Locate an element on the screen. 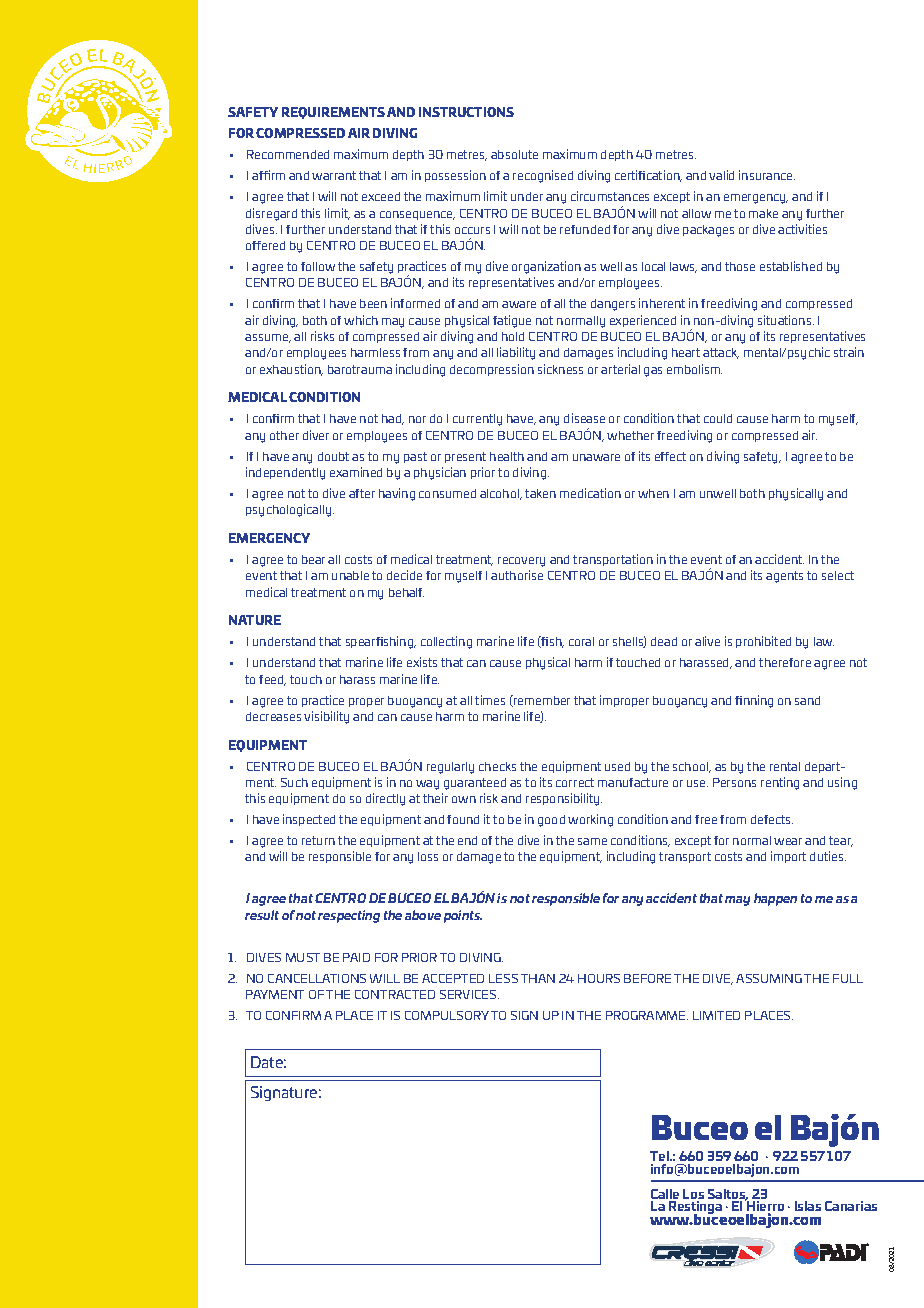 This screenshot has height=1308, width=924. therefore is located at coordinates (785, 662).
